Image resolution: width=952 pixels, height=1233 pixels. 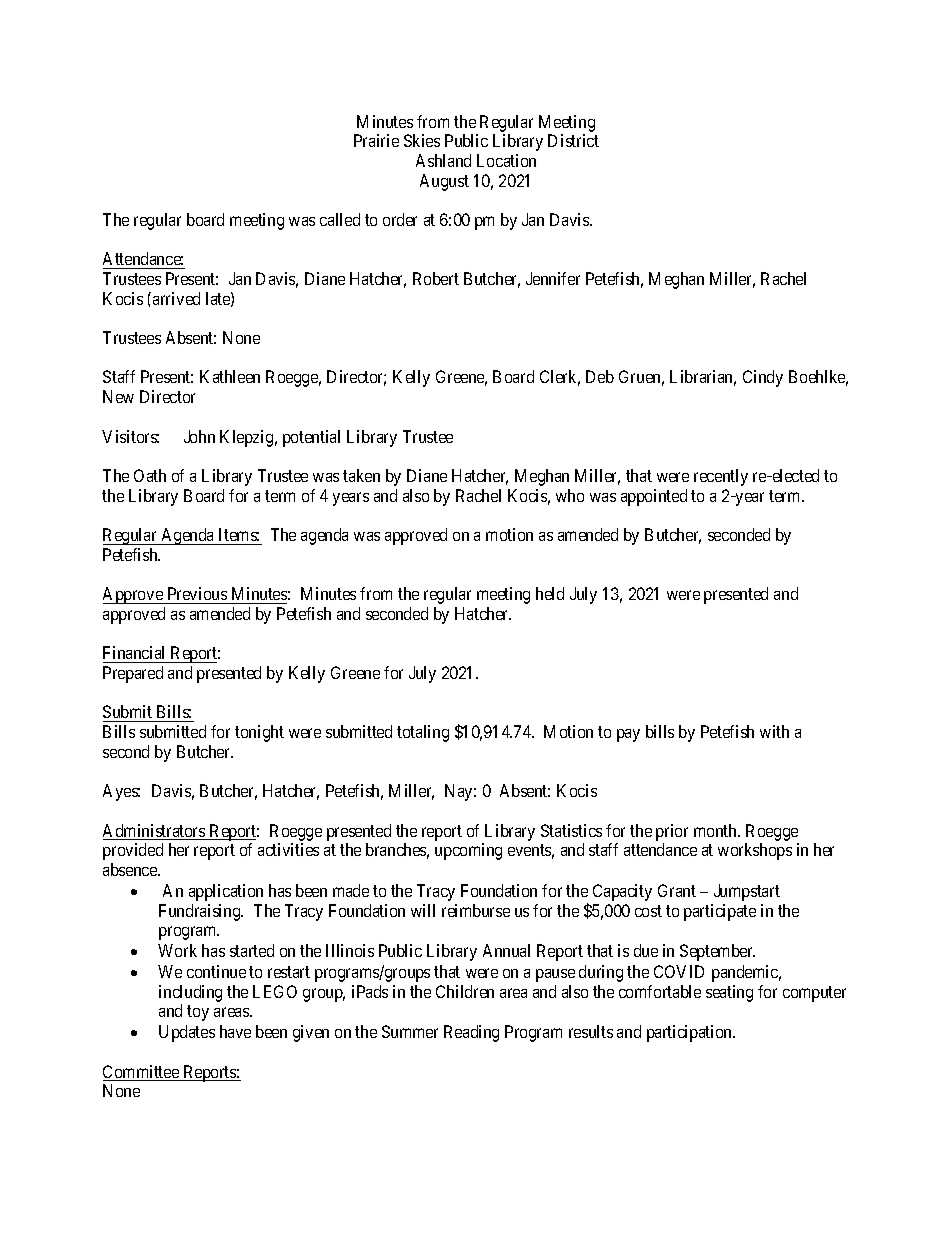 I want to click on District, so click(x=573, y=140).
